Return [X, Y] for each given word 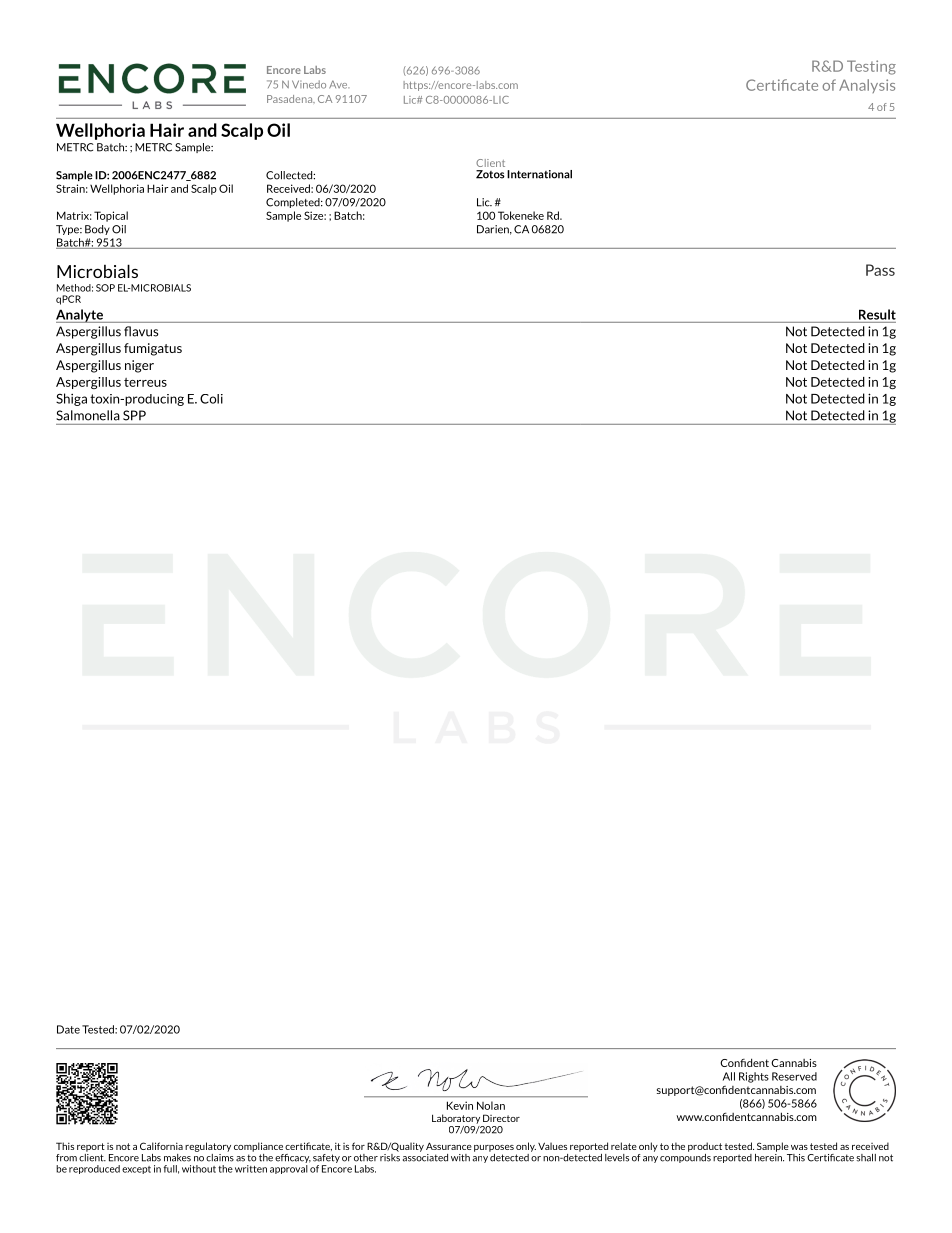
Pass [880, 270]
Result [877, 314]
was [799, 1147]
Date [68, 1029]
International [539, 174]
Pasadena [291, 99]
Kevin [460, 1105]
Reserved [794, 1076]
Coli [211, 399]
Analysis [867, 86]
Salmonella [88, 415]
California [161, 1146]
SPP [134, 415]
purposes [494, 1148]
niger [139, 366]
